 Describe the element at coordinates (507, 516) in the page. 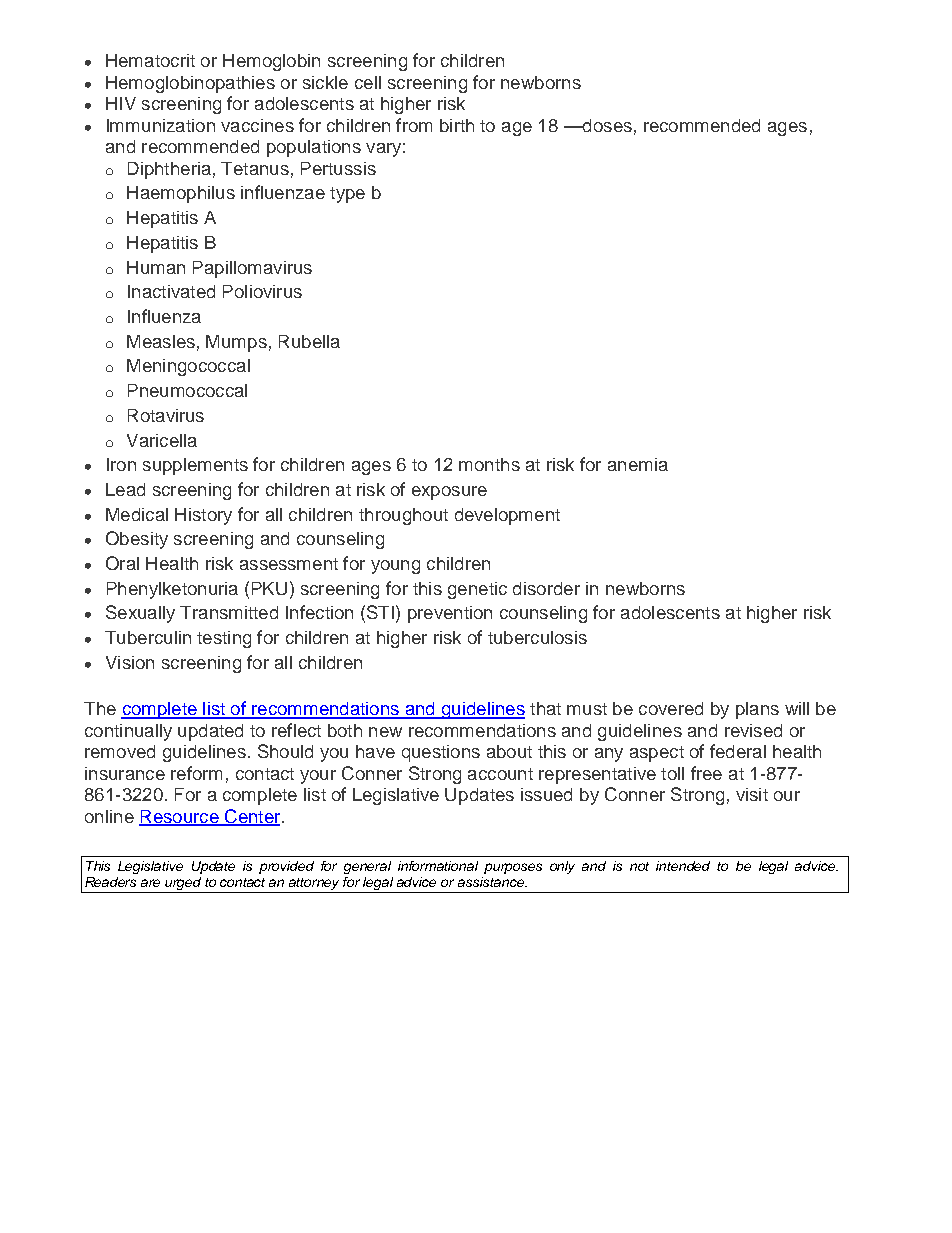

I see `development` at that location.
